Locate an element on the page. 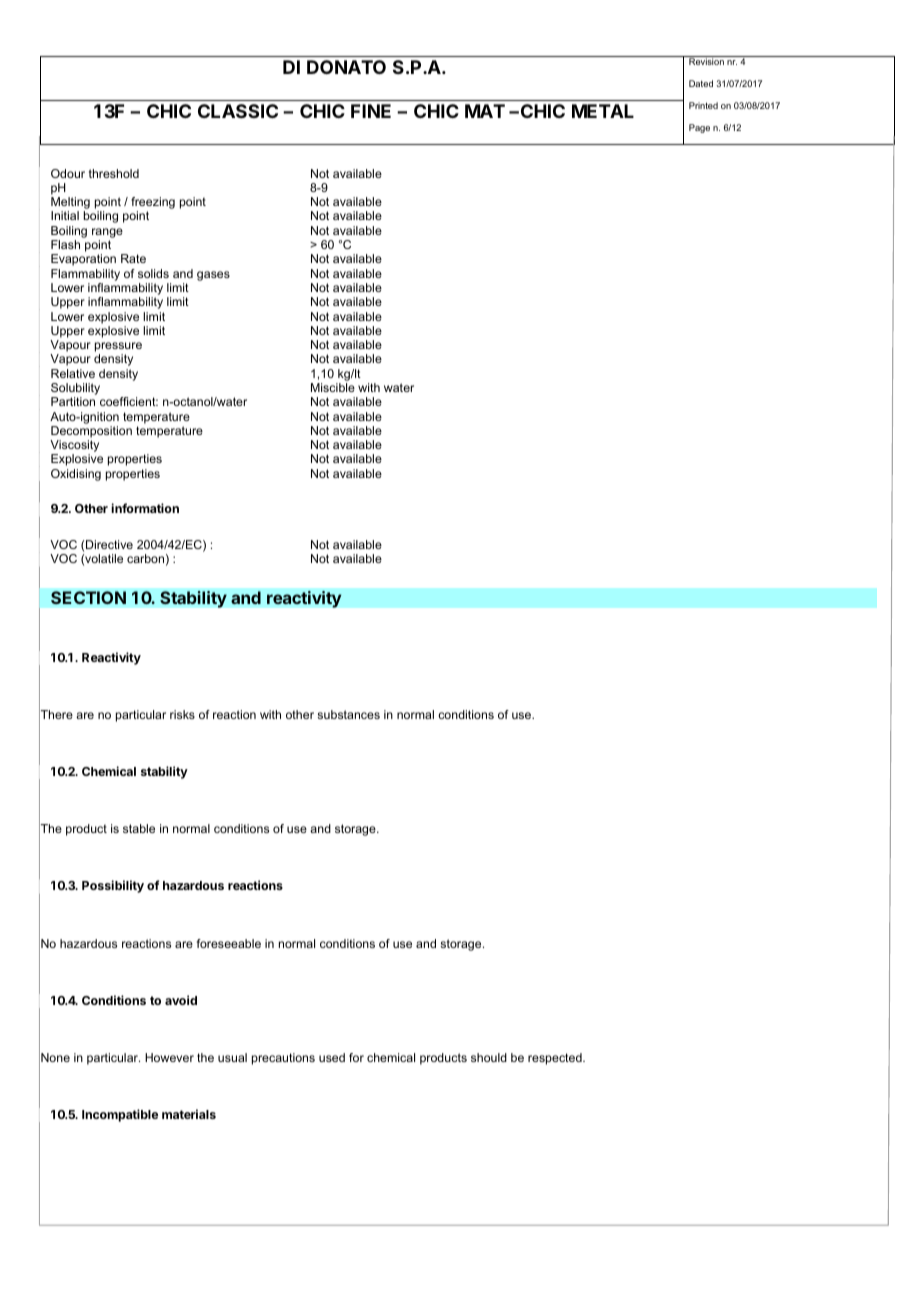  respected is located at coordinates (556, 1059).
